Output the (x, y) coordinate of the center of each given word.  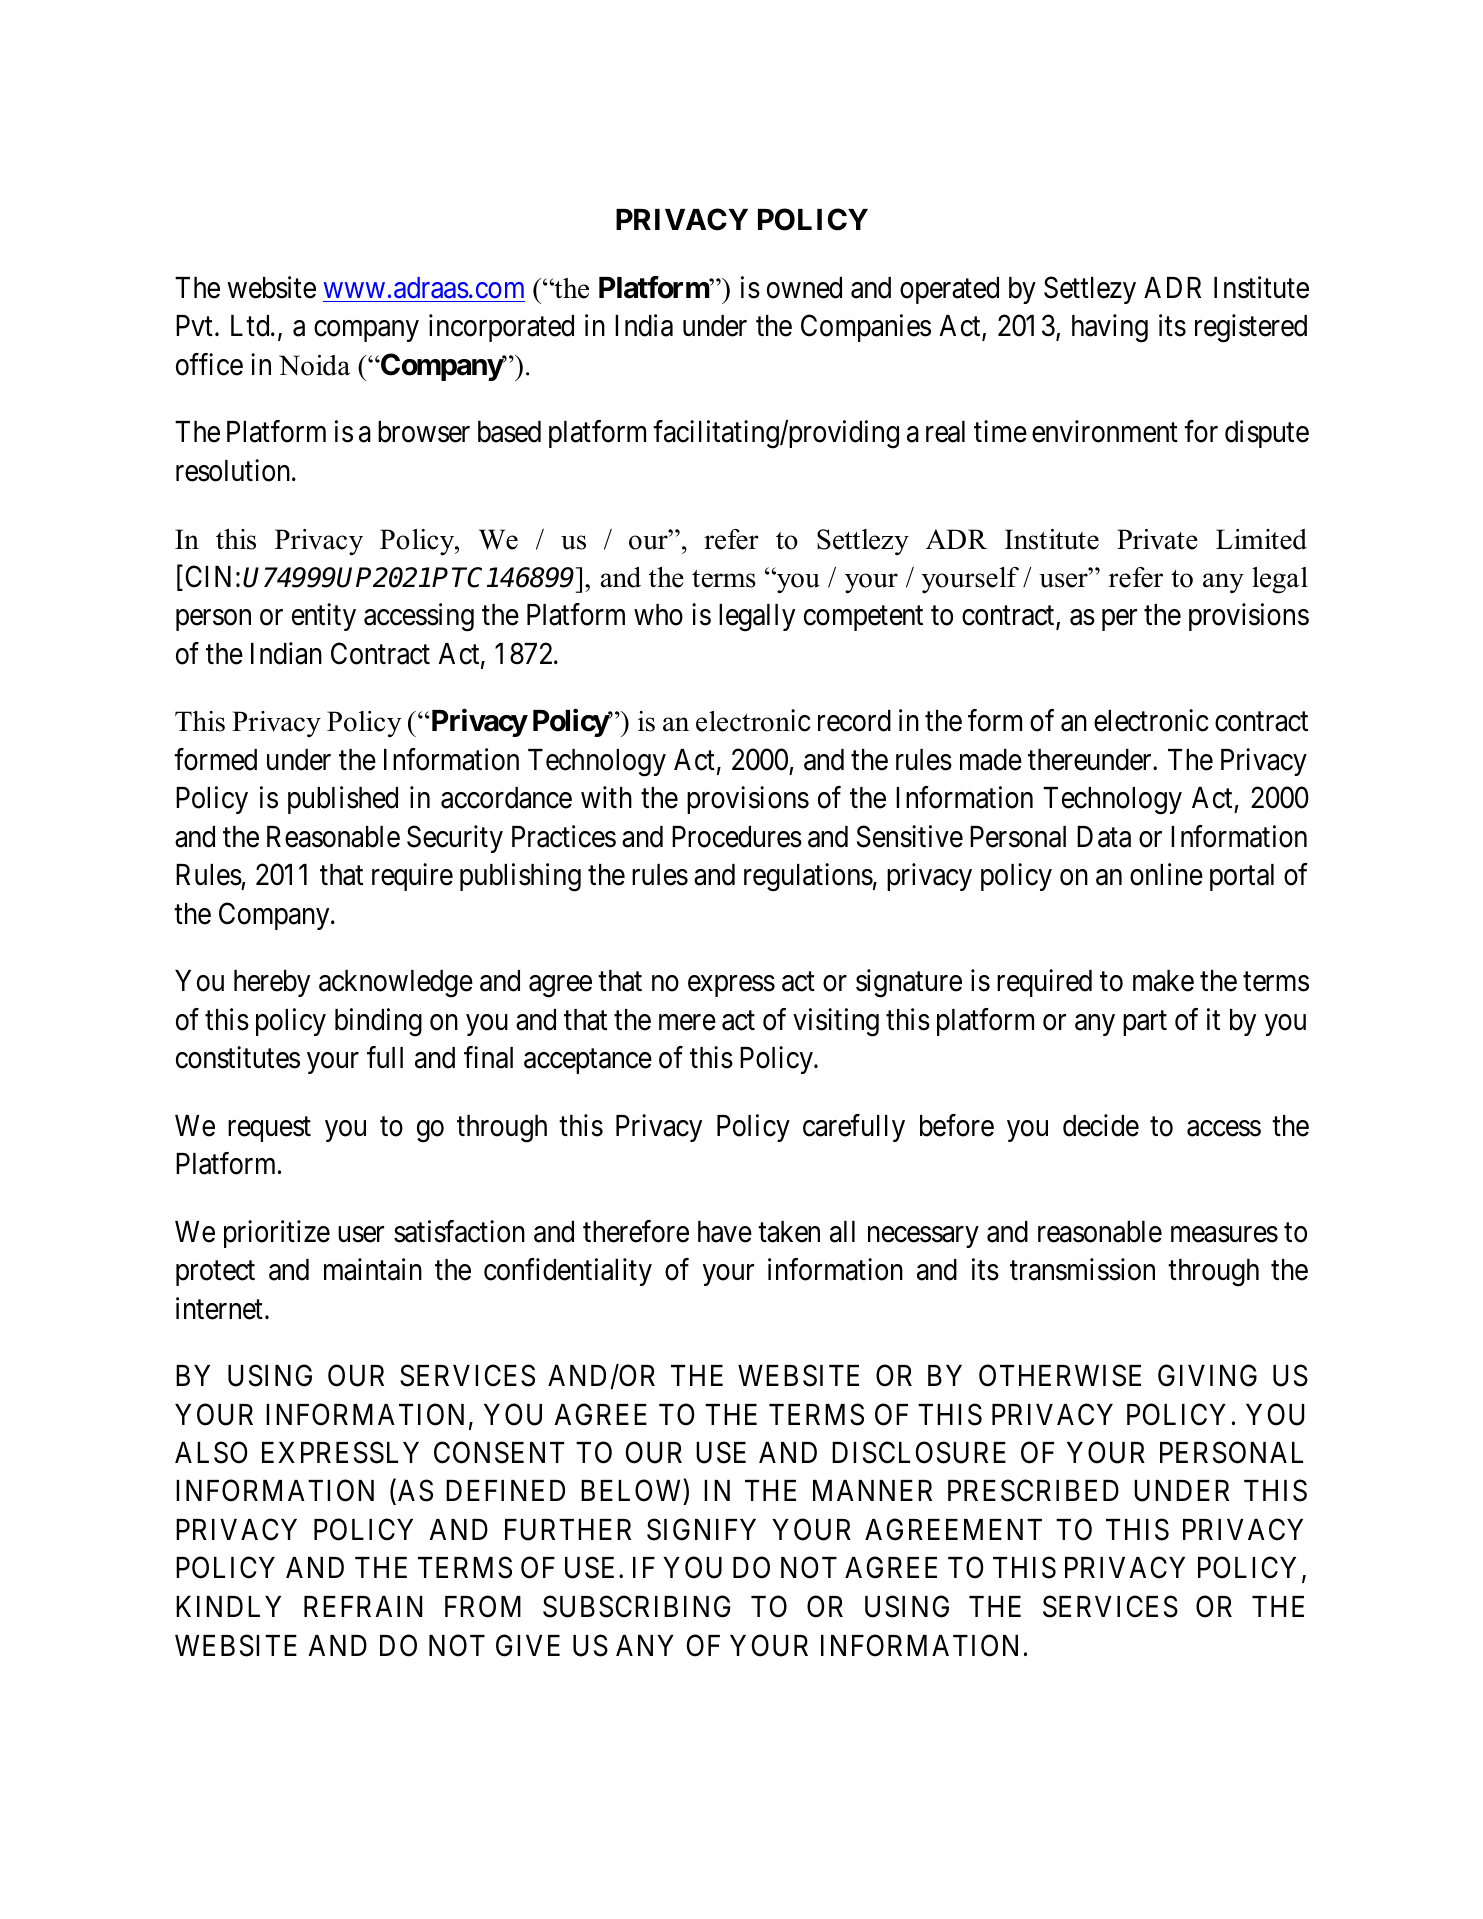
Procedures (737, 837)
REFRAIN (363, 1606)
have (725, 1232)
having (1110, 328)
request (269, 1129)
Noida (314, 365)
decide (1101, 1125)
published (343, 800)
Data (1104, 837)
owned (804, 288)
